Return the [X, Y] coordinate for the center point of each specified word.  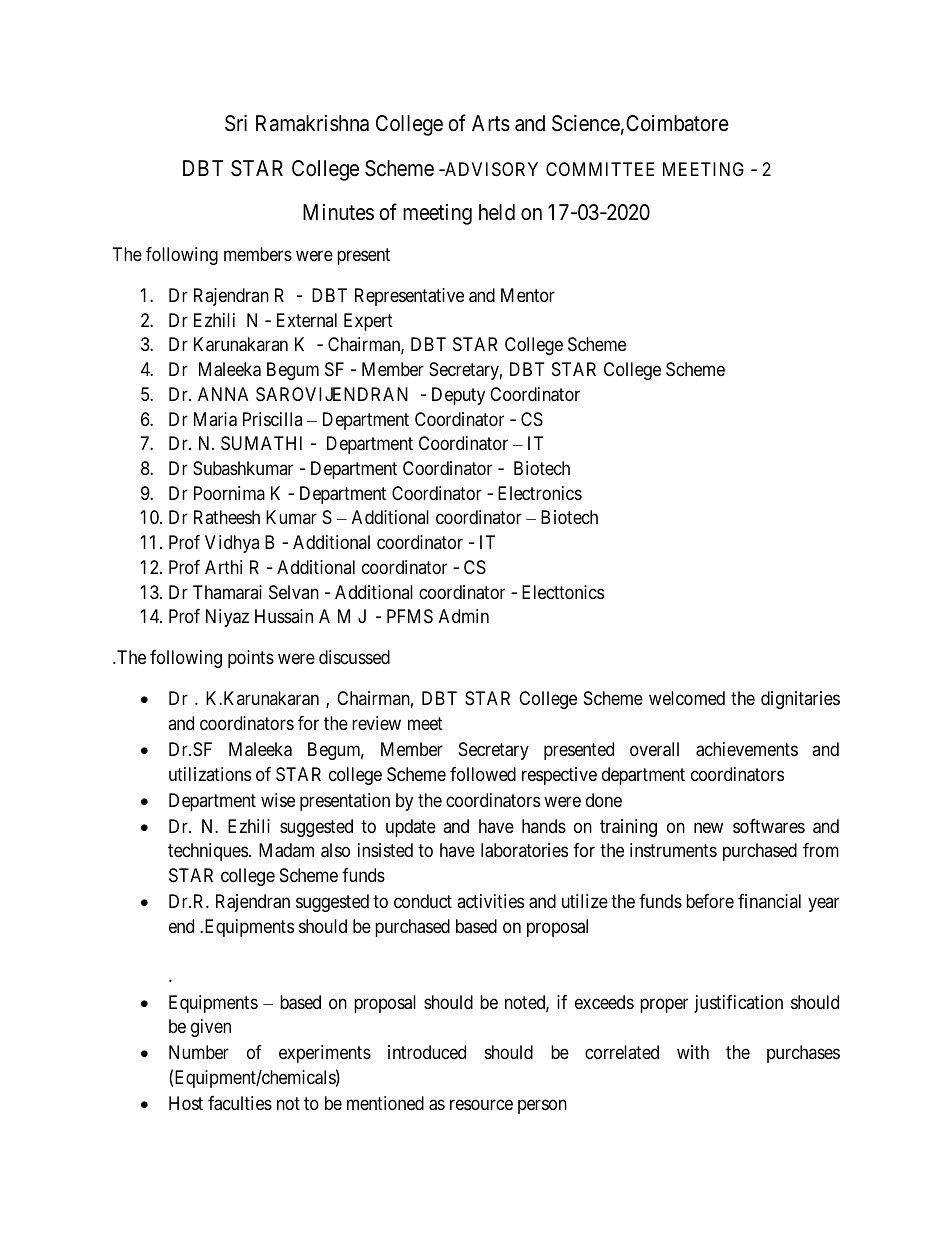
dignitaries [800, 700]
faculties [240, 1103]
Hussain [284, 616]
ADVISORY [490, 169]
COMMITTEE [600, 169]
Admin [464, 616]
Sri [236, 123]
